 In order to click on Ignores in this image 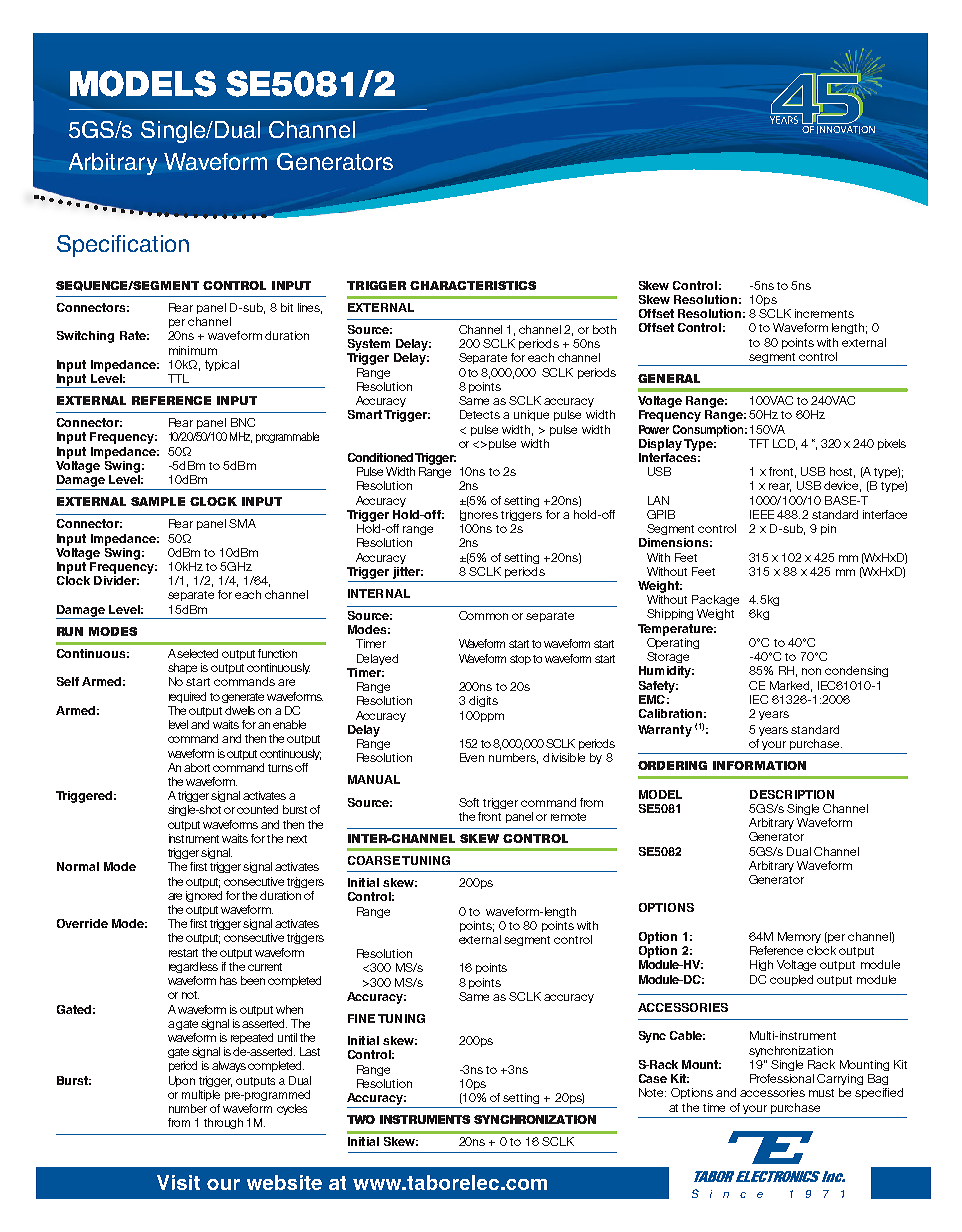, I will do `click(479, 515)`.
